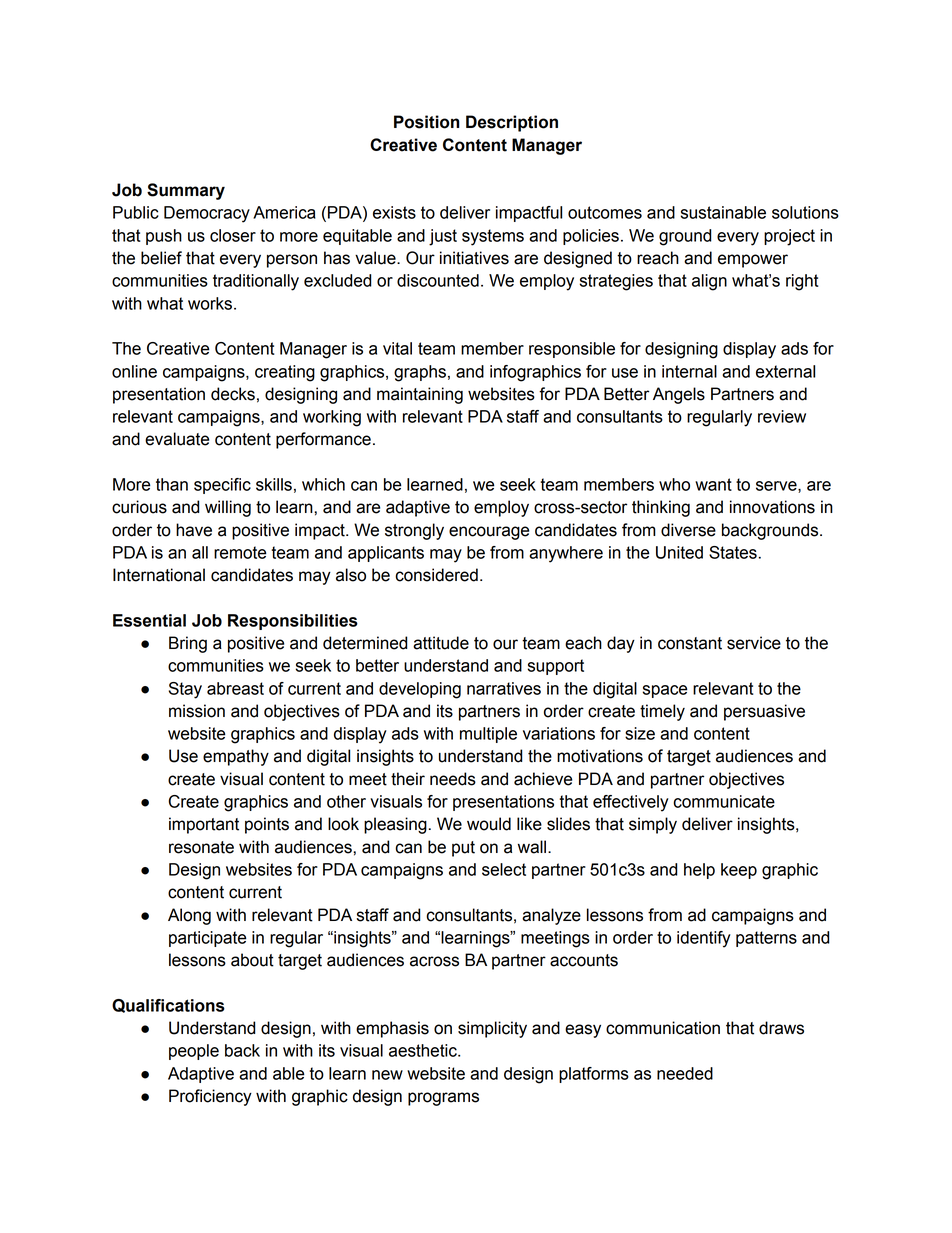 This screenshot has height=1233, width=952. Describe the element at coordinates (685, 1073) in the screenshot. I see `needed` at that location.
